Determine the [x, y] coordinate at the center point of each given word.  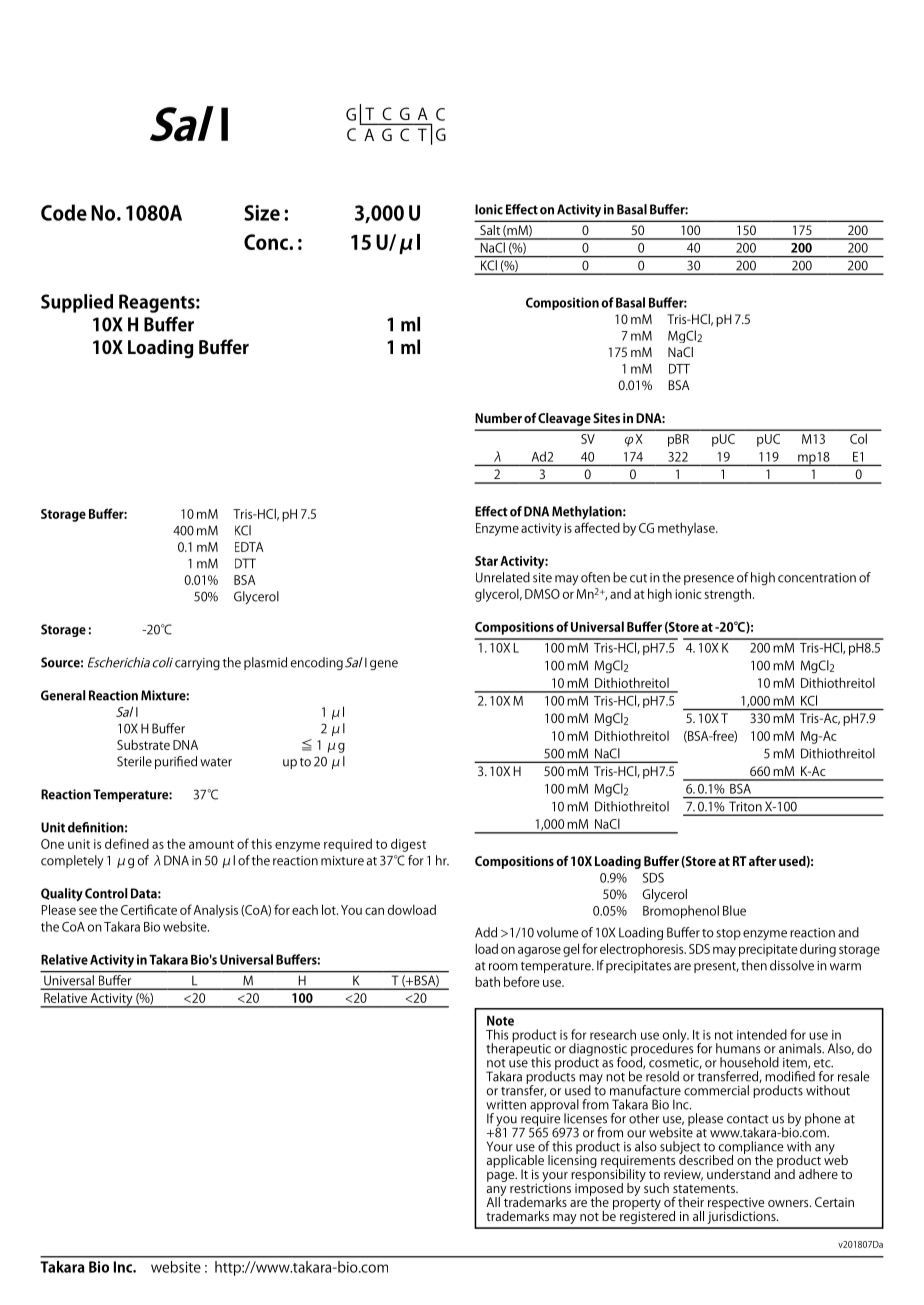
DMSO [542, 594]
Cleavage [564, 419]
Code [64, 212]
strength [727, 595]
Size [262, 213]
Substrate [143, 744]
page [502, 1177]
